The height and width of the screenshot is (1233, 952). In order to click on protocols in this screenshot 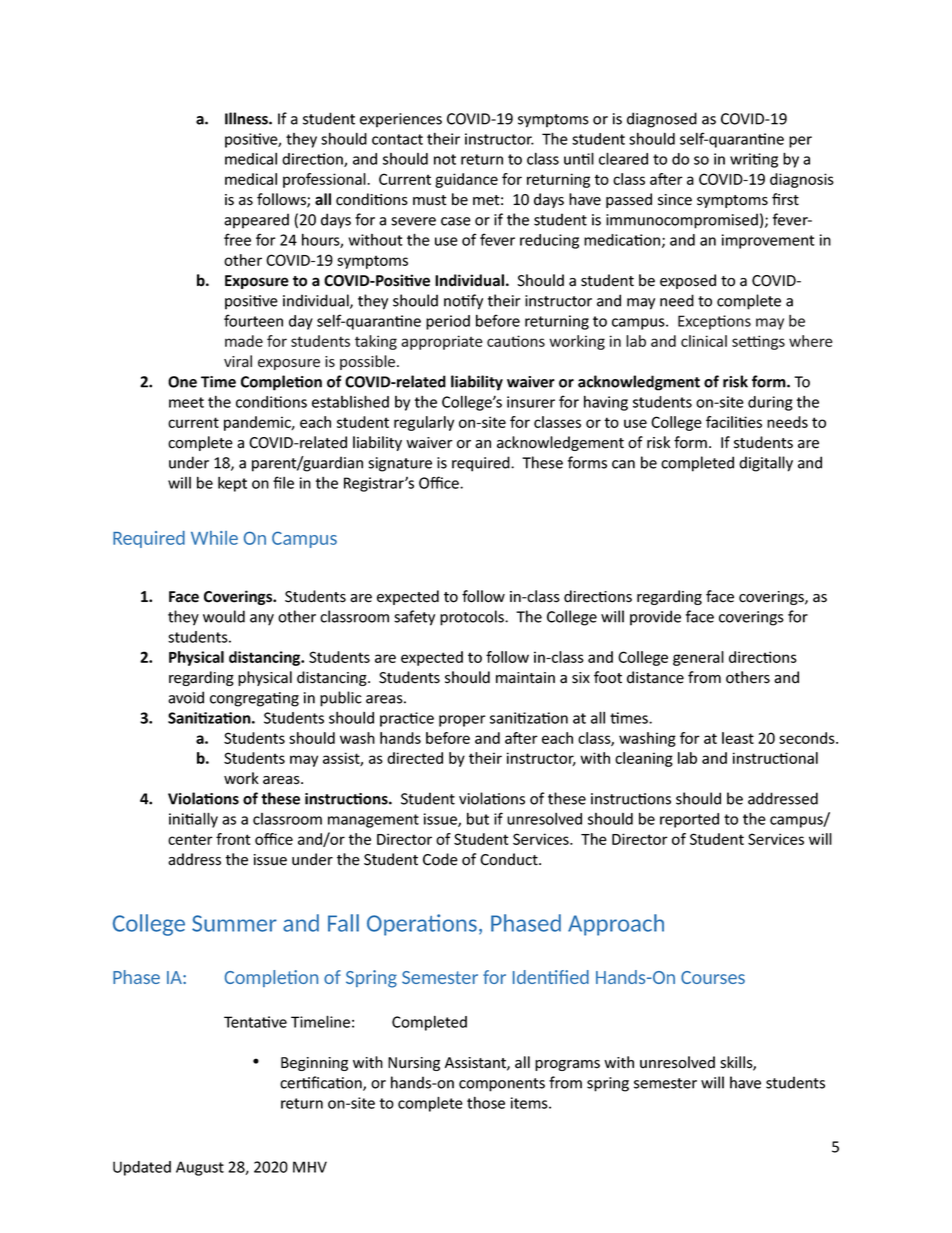, I will do `click(473, 618)`.
